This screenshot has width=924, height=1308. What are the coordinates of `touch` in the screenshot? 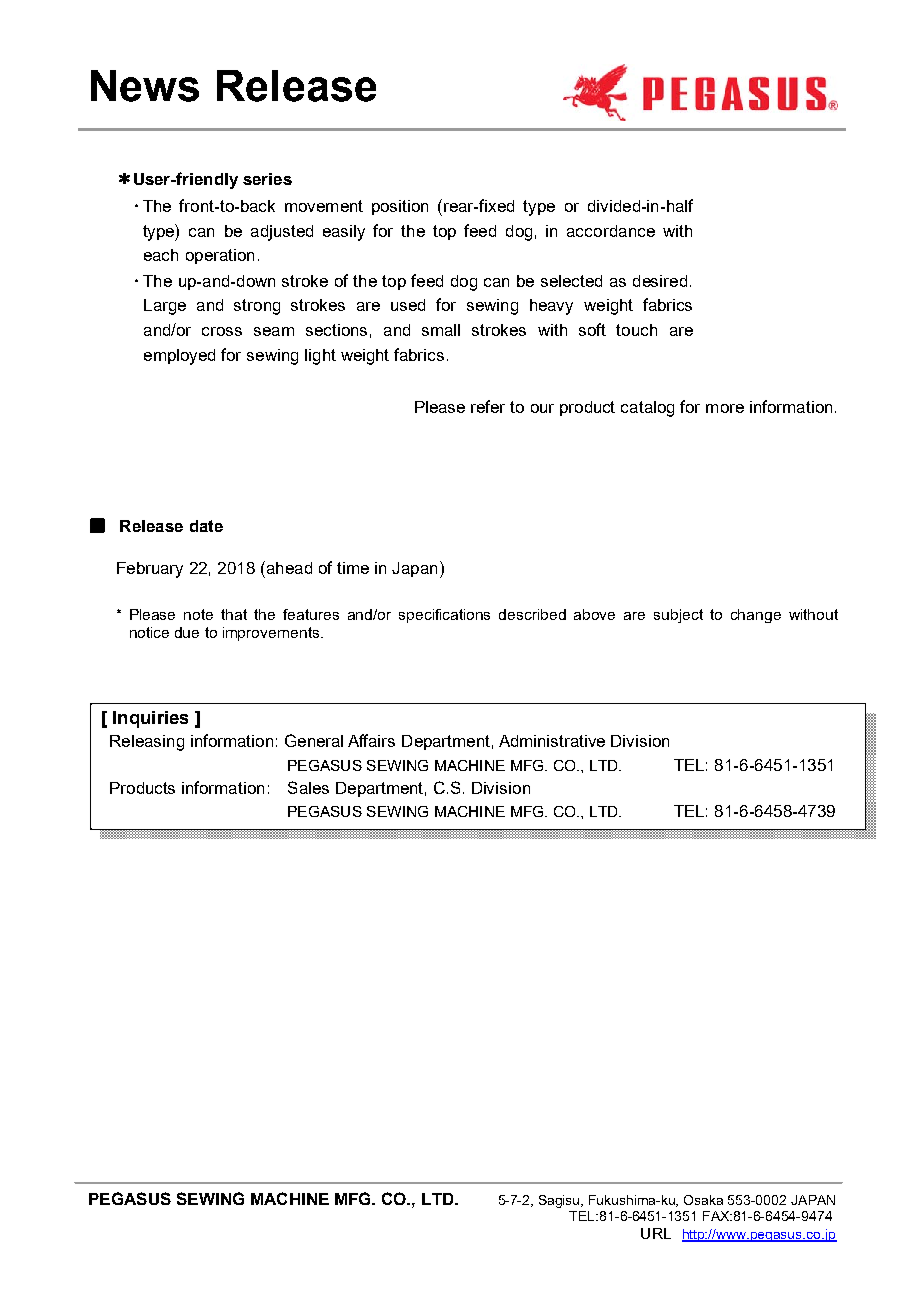 It's located at (636, 330).
